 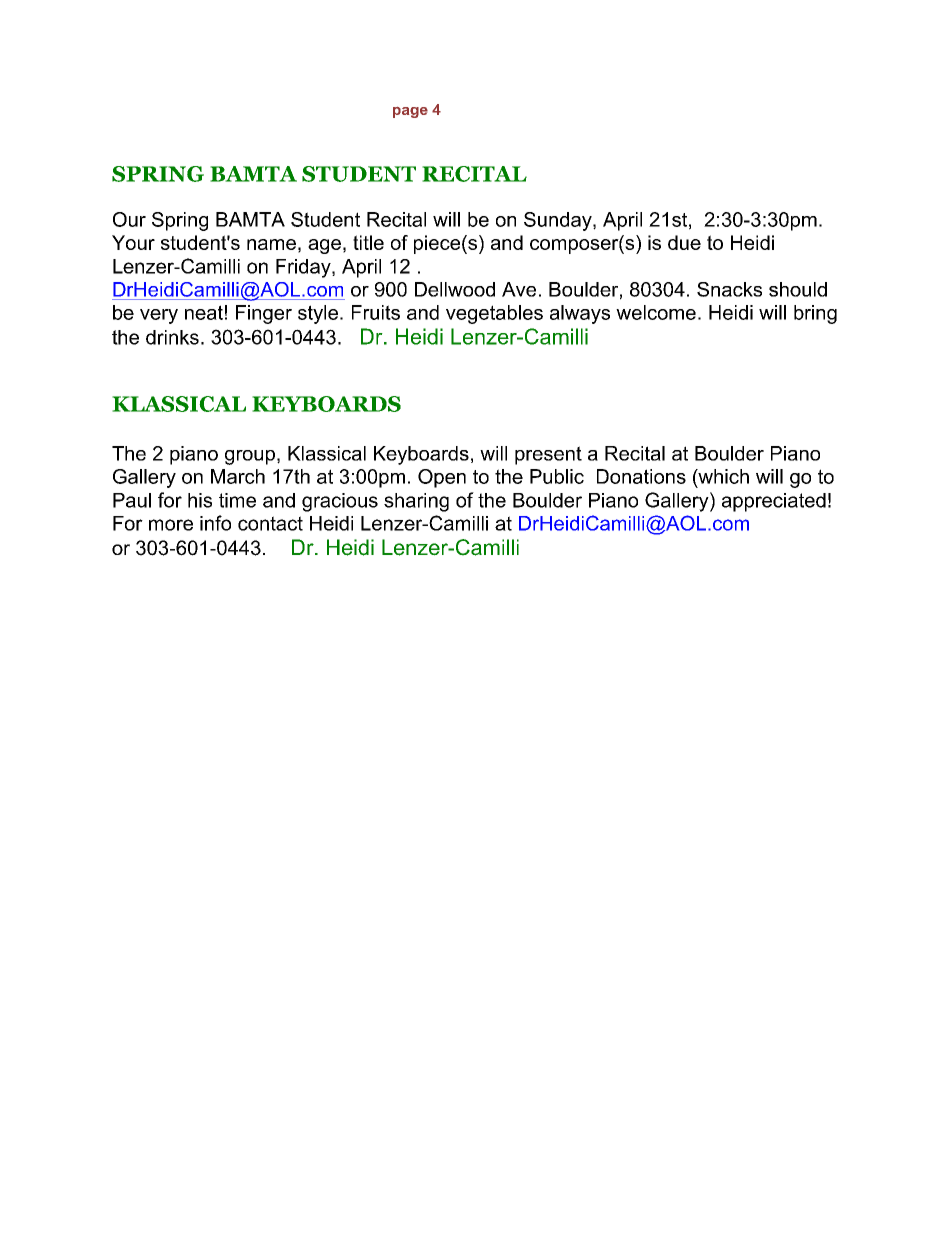 What do you see at coordinates (416, 502) in the screenshot?
I see `sharing` at bounding box center [416, 502].
